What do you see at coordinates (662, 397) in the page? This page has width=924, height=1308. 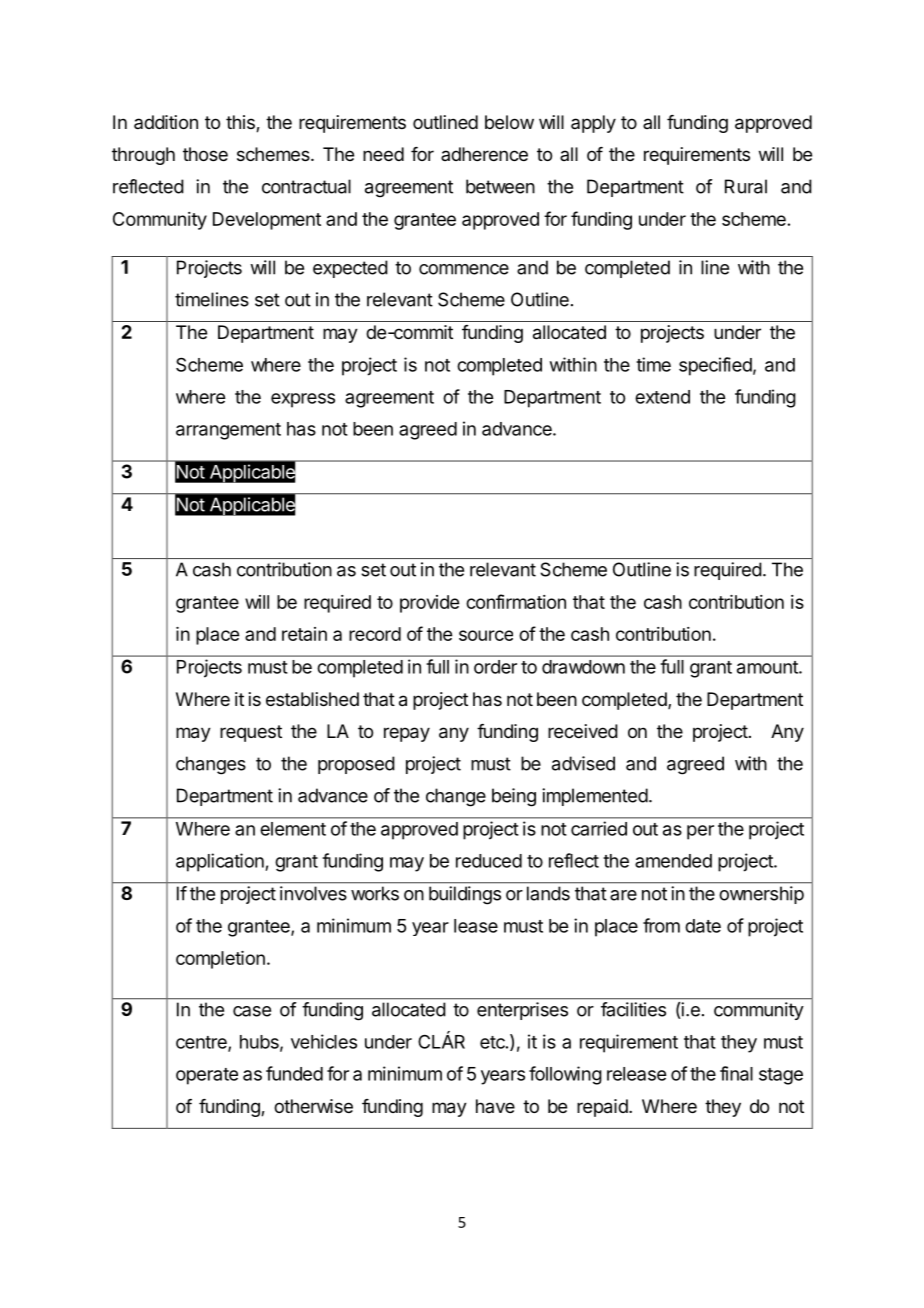 I see `extend` at bounding box center [662, 397].
